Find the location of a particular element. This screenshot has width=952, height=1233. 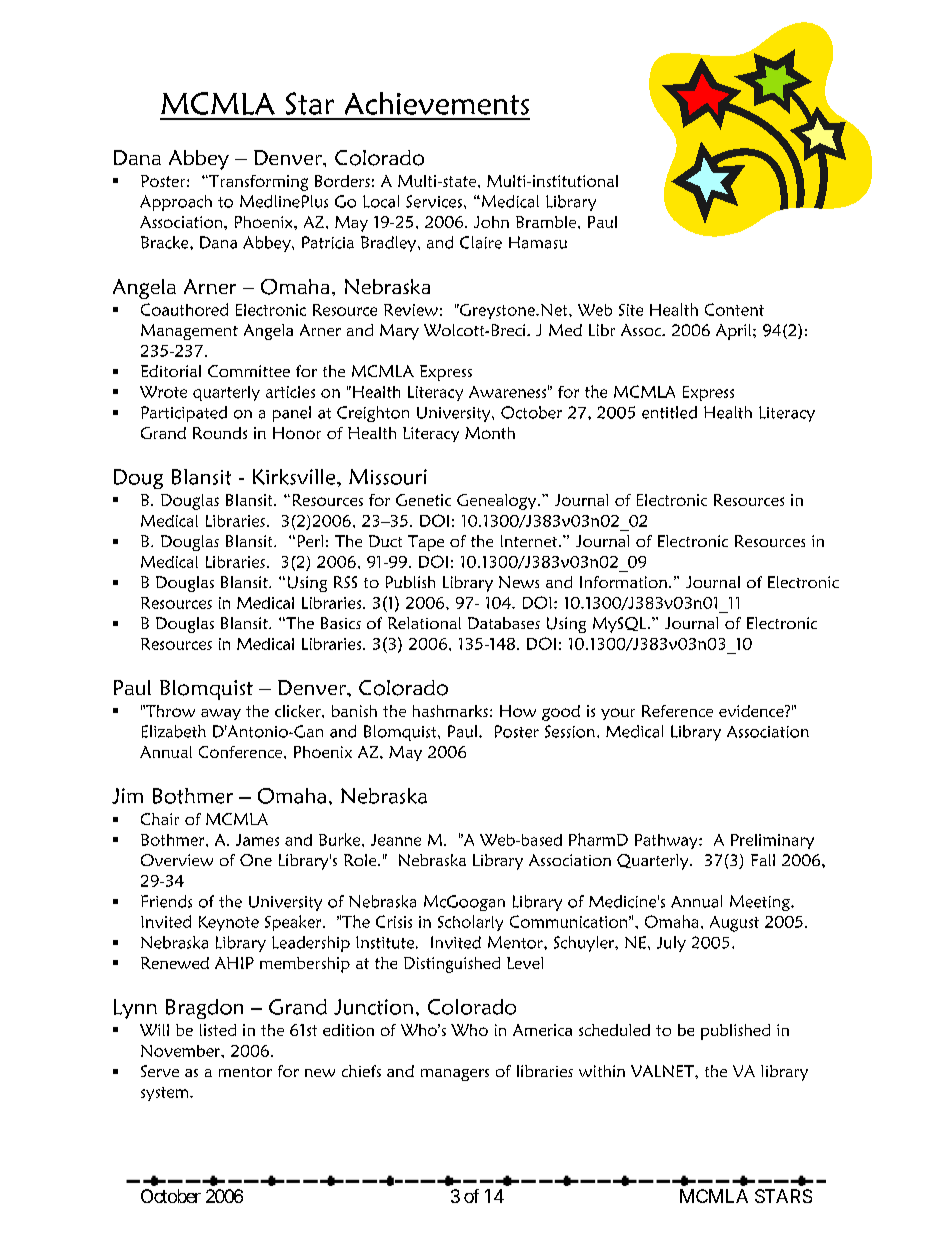

managers is located at coordinates (455, 1075).
